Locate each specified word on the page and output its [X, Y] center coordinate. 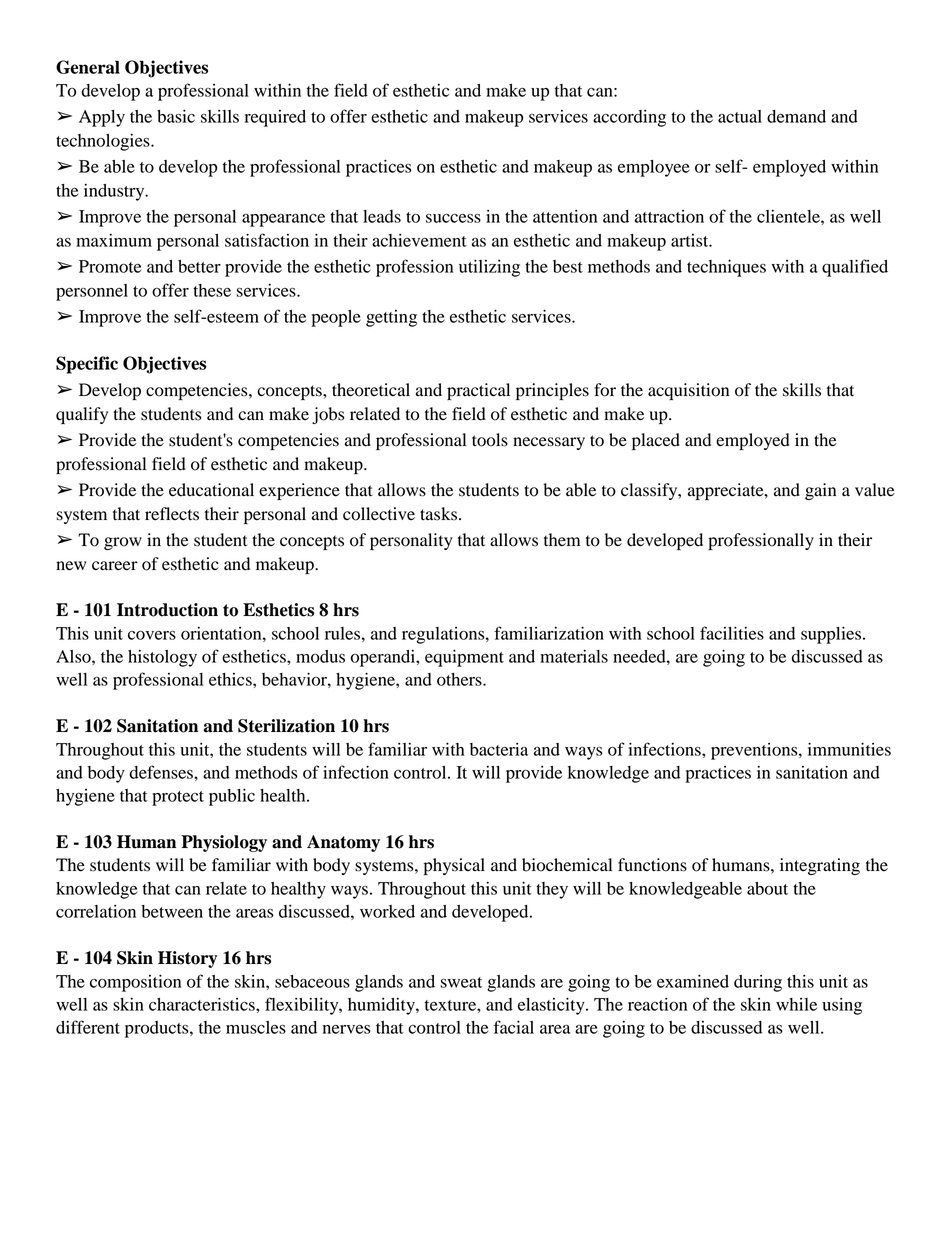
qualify [82, 415]
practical [478, 391]
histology [162, 658]
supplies [831, 635]
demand [796, 116]
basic [176, 116]
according [629, 118]
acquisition [688, 391]
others [460, 679]
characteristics [203, 1004]
